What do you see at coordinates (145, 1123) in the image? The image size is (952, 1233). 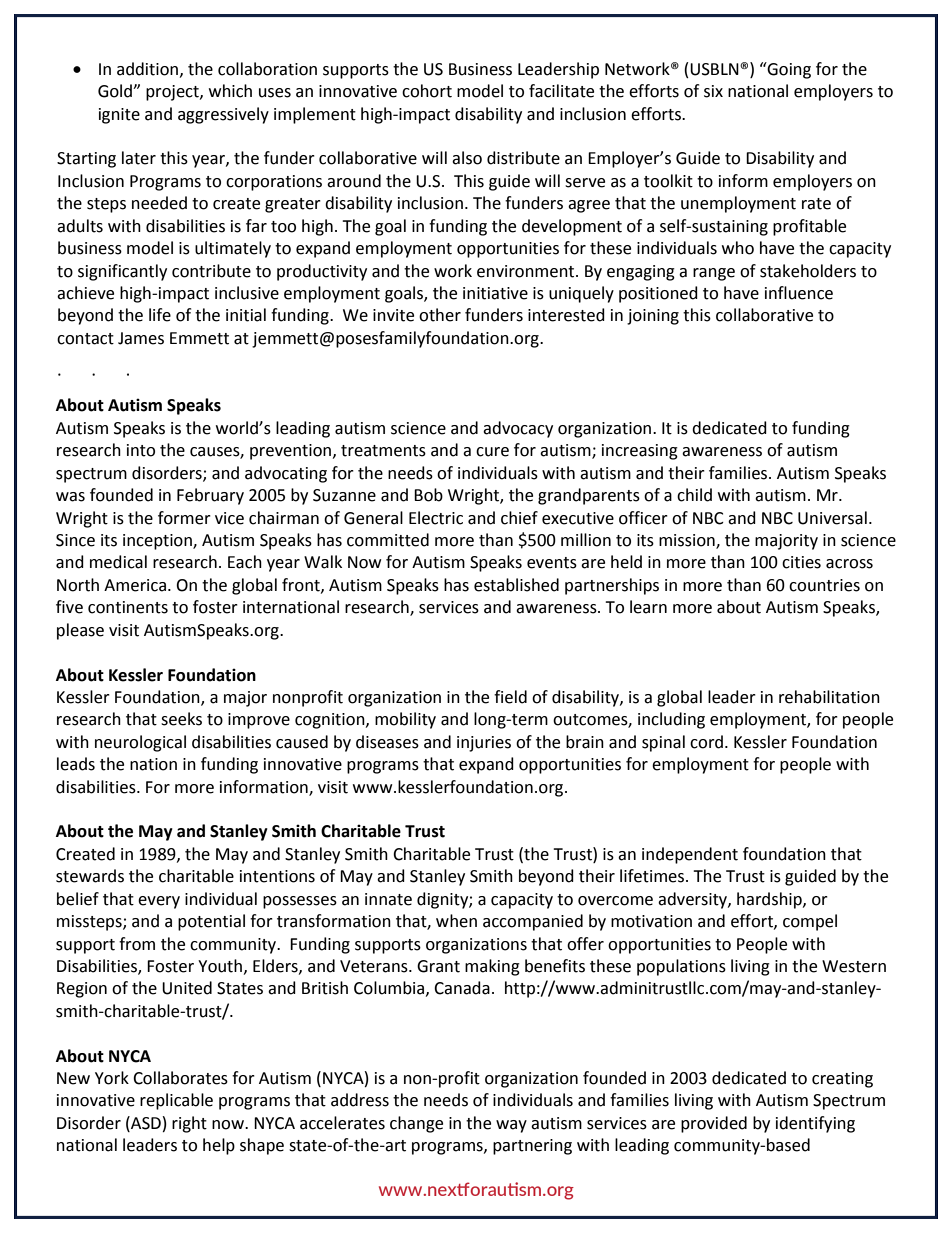 I see `ASD` at bounding box center [145, 1123].
